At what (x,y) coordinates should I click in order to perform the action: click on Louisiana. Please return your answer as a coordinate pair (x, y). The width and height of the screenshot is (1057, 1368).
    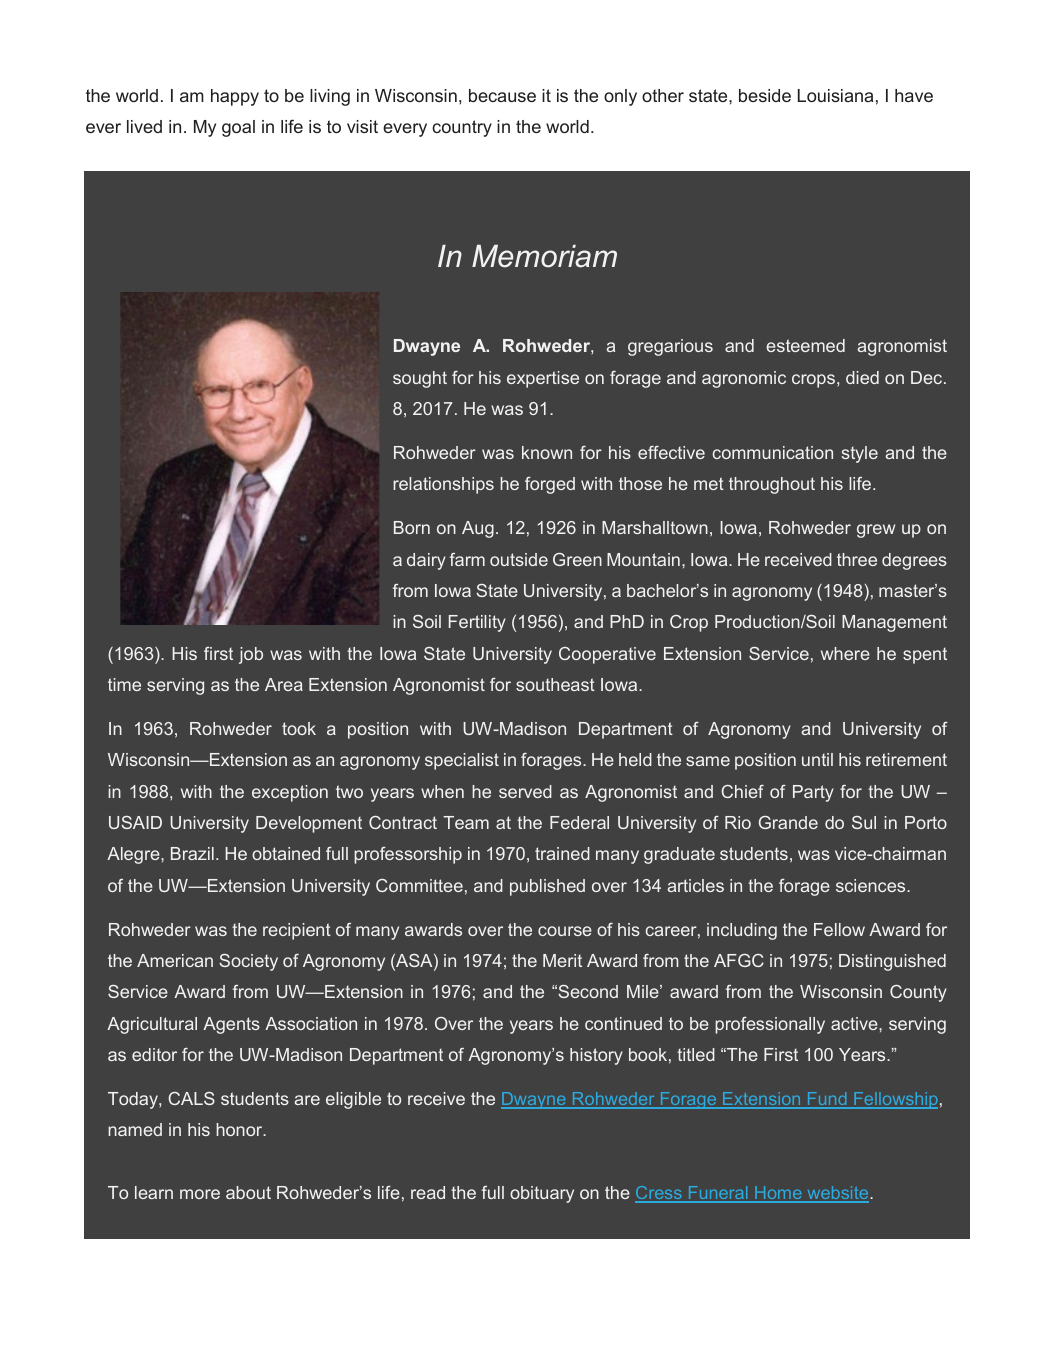
    Looking at the image, I should click on (835, 95).
